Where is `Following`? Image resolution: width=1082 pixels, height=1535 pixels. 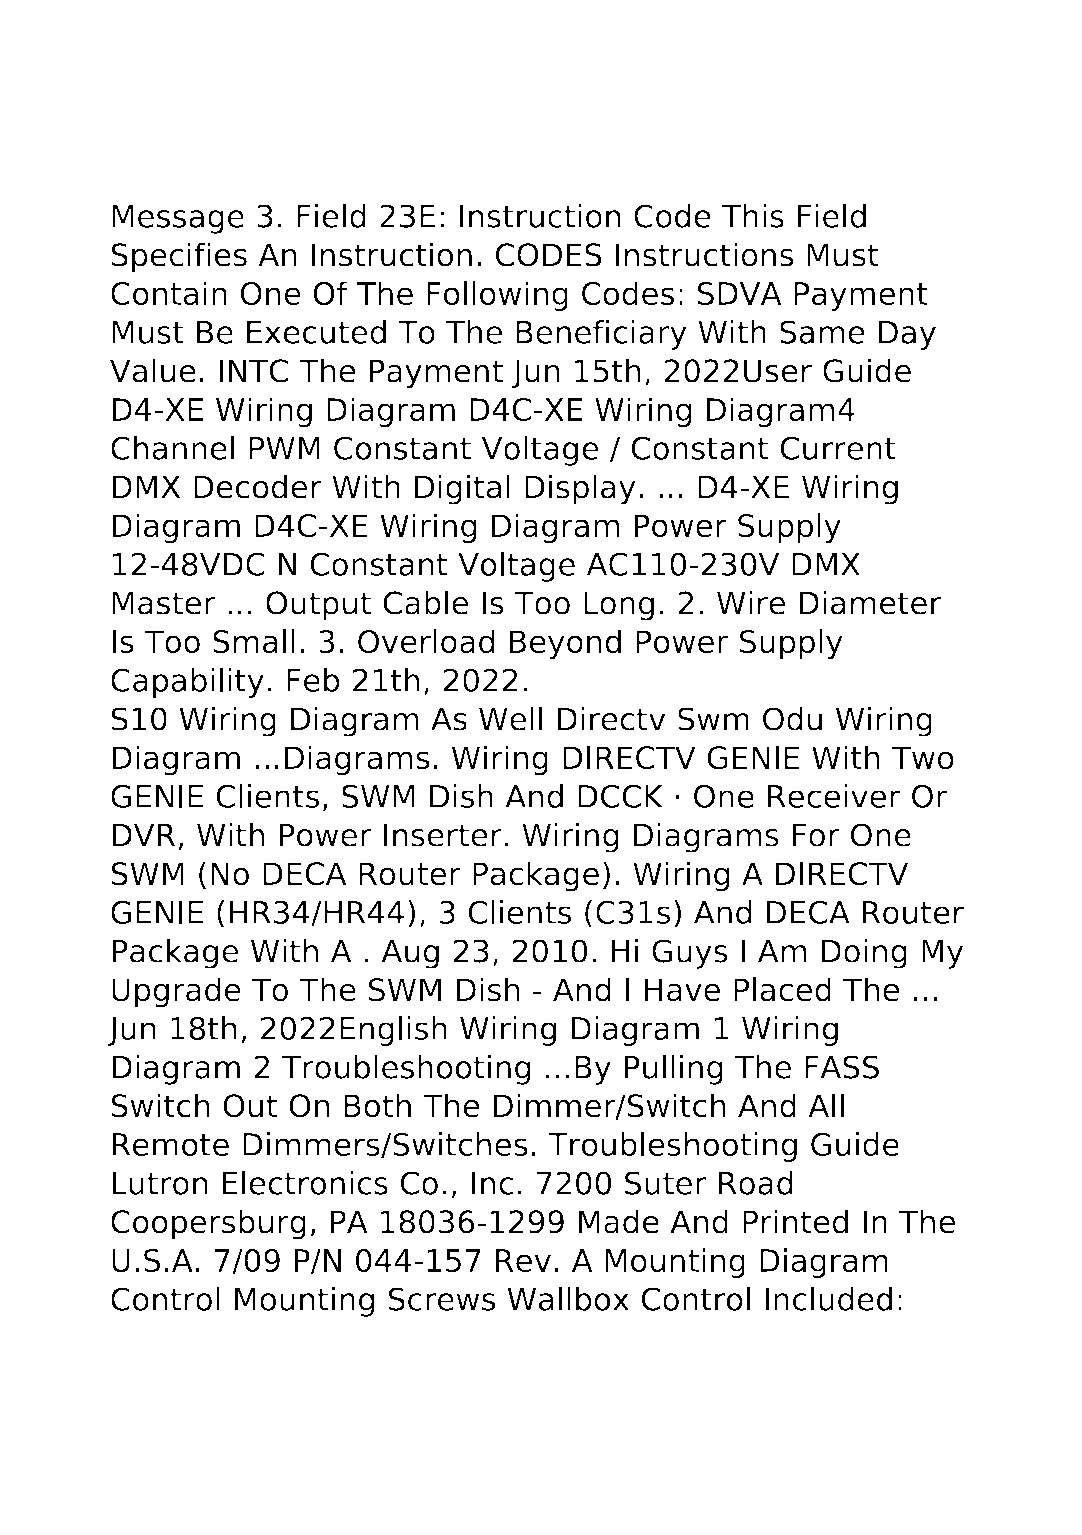 Following is located at coordinates (497, 296).
